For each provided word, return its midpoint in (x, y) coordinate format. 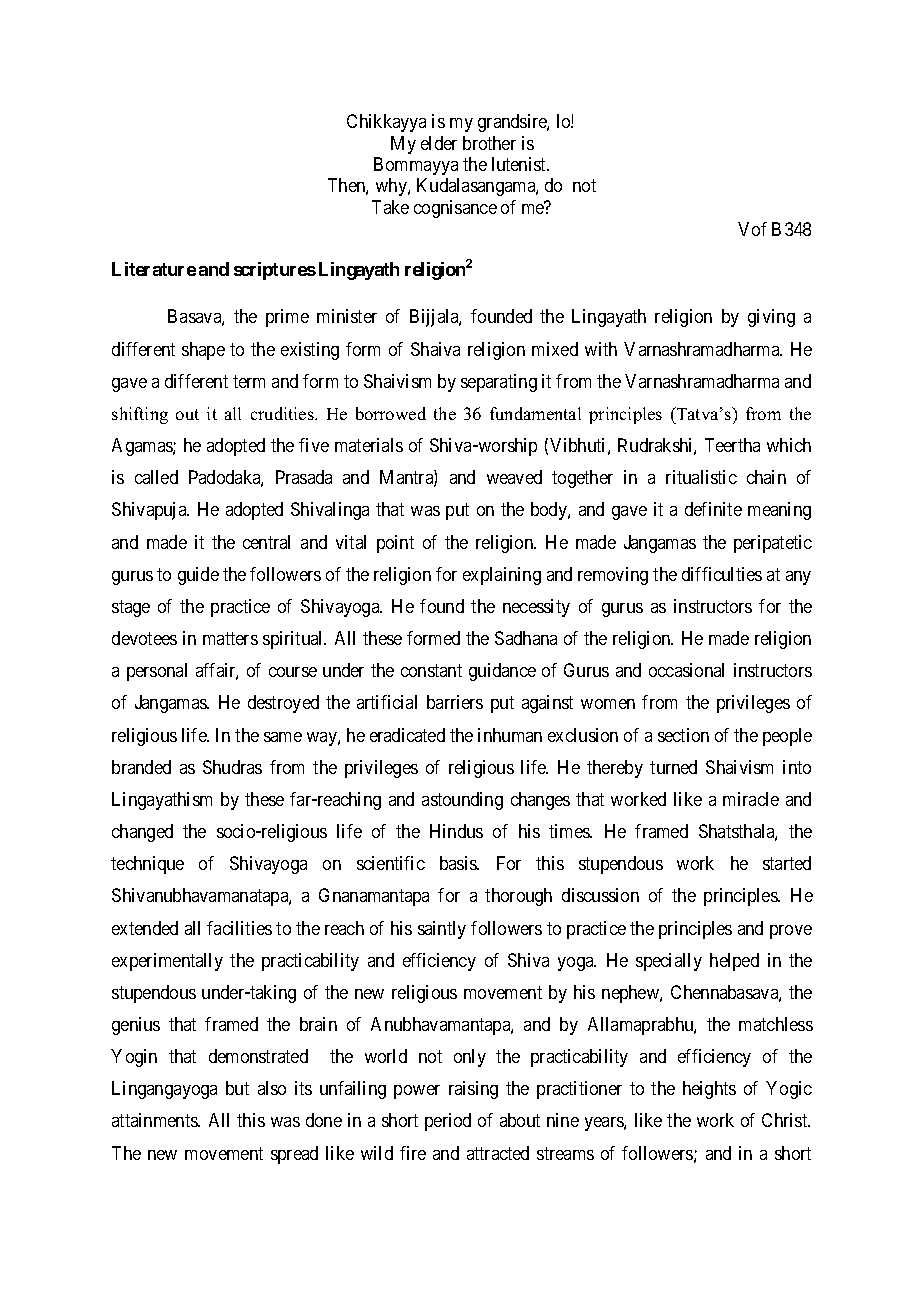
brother (489, 143)
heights (709, 1090)
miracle (751, 799)
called (156, 477)
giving (771, 318)
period (448, 1122)
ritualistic (701, 477)
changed (142, 833)
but (237, 1088)
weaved (514, 477)
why (392, 187)
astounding (462, 801)
